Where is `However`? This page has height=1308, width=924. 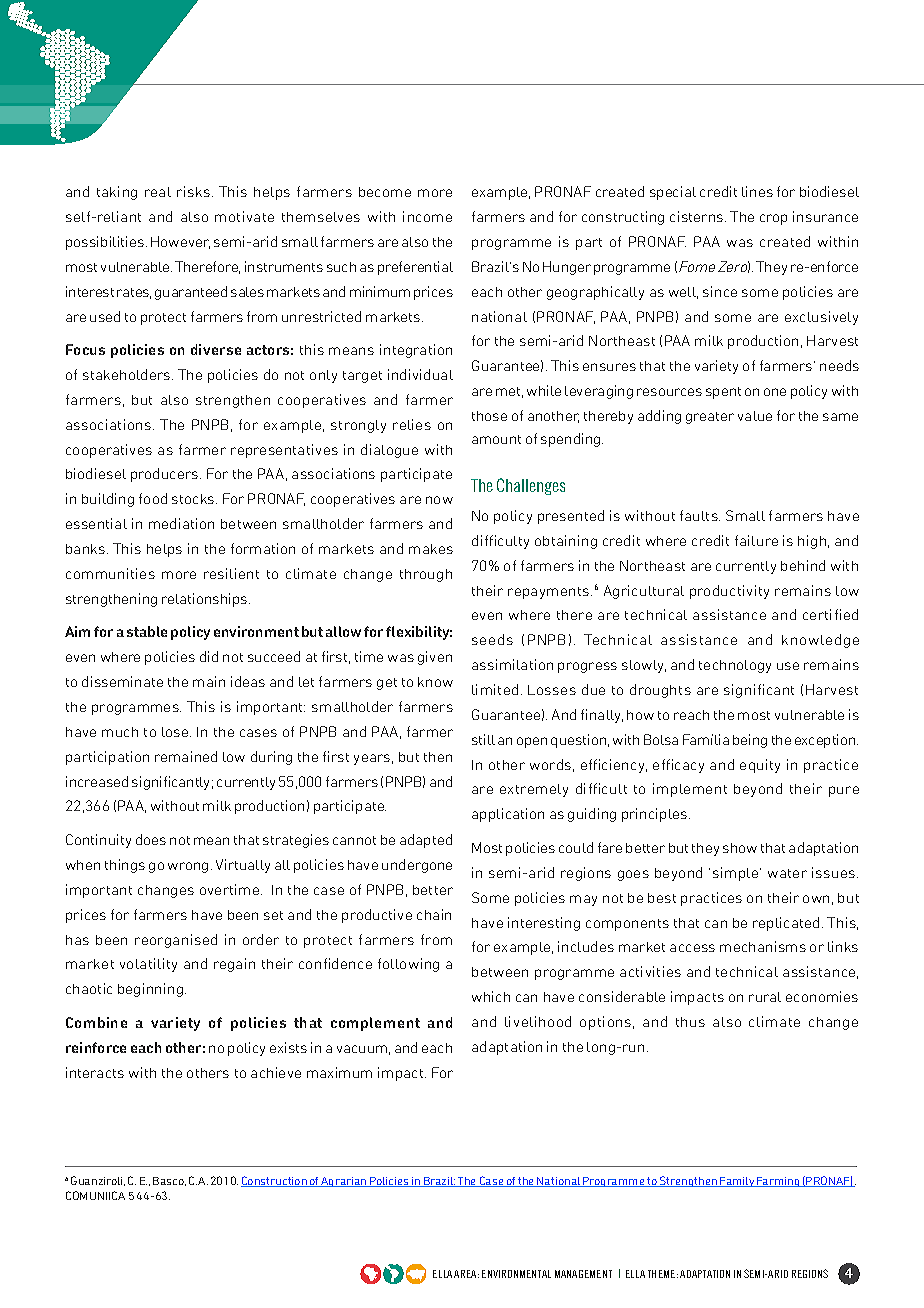
However is located at coordinates (180, 242).
